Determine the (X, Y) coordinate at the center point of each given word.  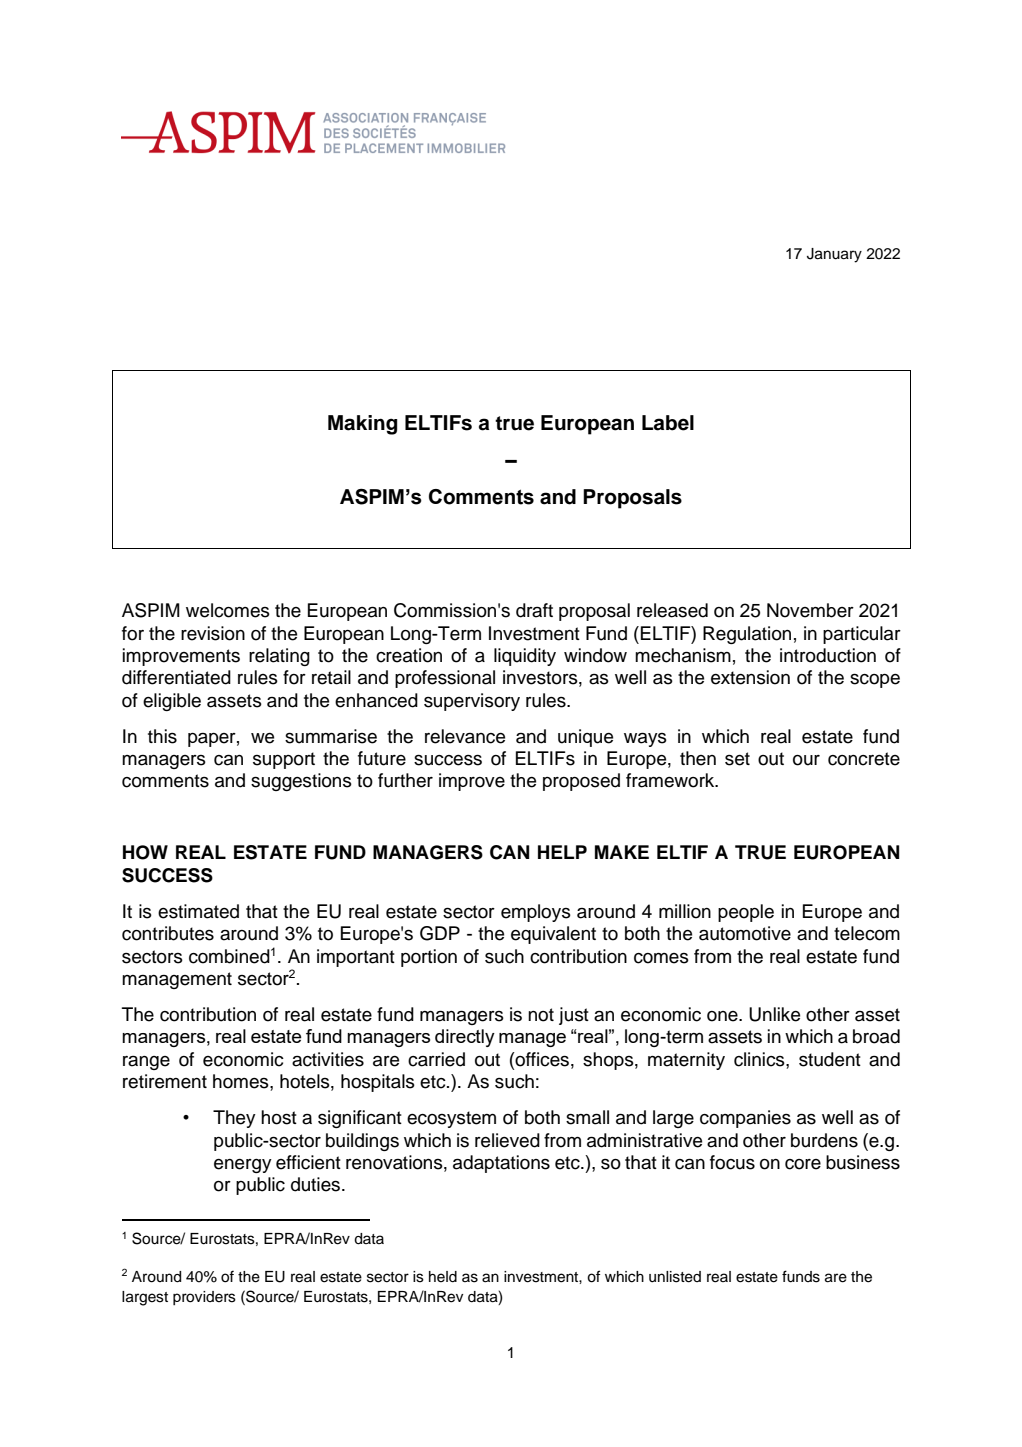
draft (534, 610)
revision (213, 633)
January (834, 255)
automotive (745, 933)
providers (204, 1298)
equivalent (553, 935)
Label (668, 423)
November (810, 610)
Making (362, 425)
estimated (198, 911)
